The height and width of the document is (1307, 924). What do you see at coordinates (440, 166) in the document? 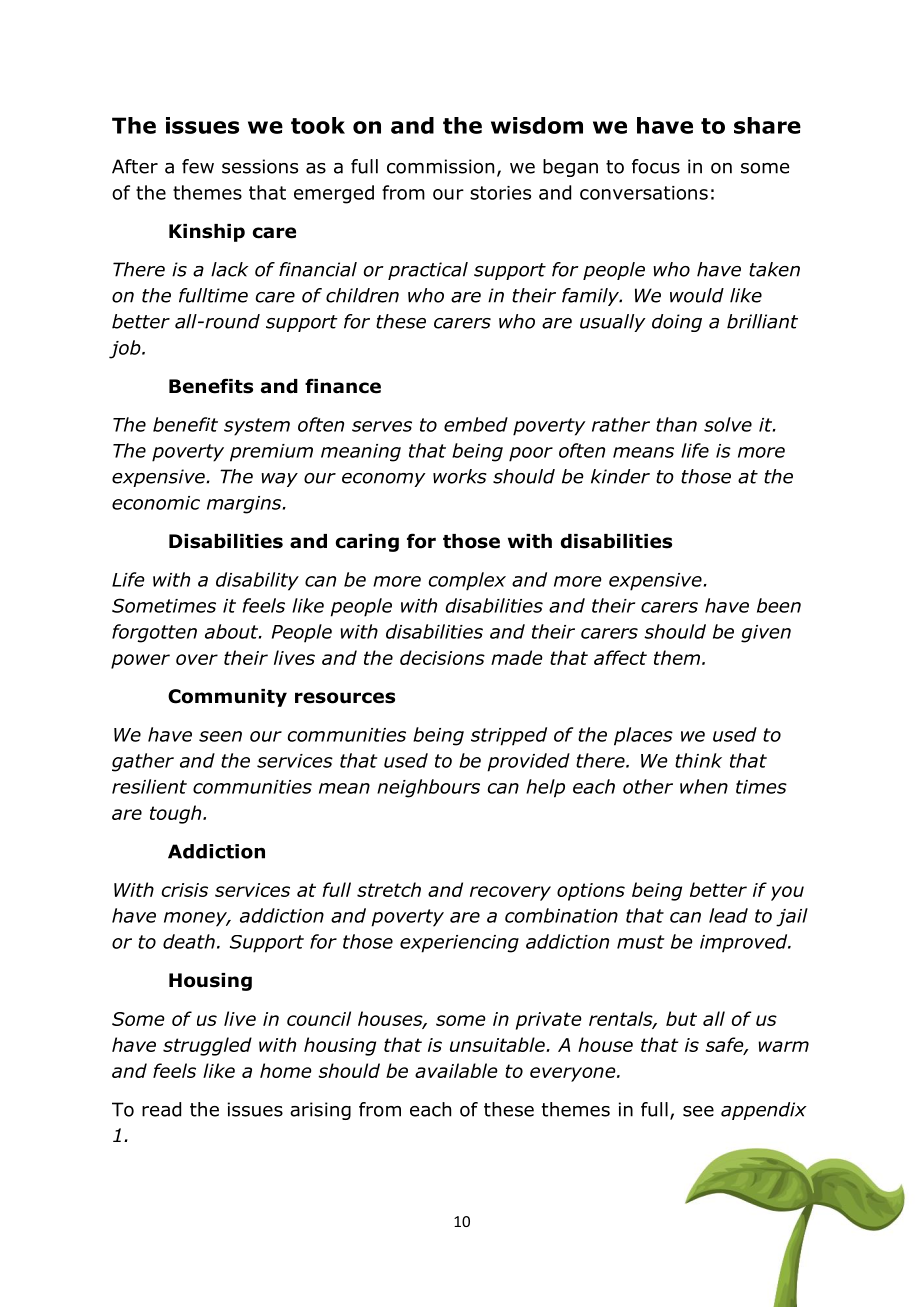
I see `commission` at bounding box center [440, 166].
